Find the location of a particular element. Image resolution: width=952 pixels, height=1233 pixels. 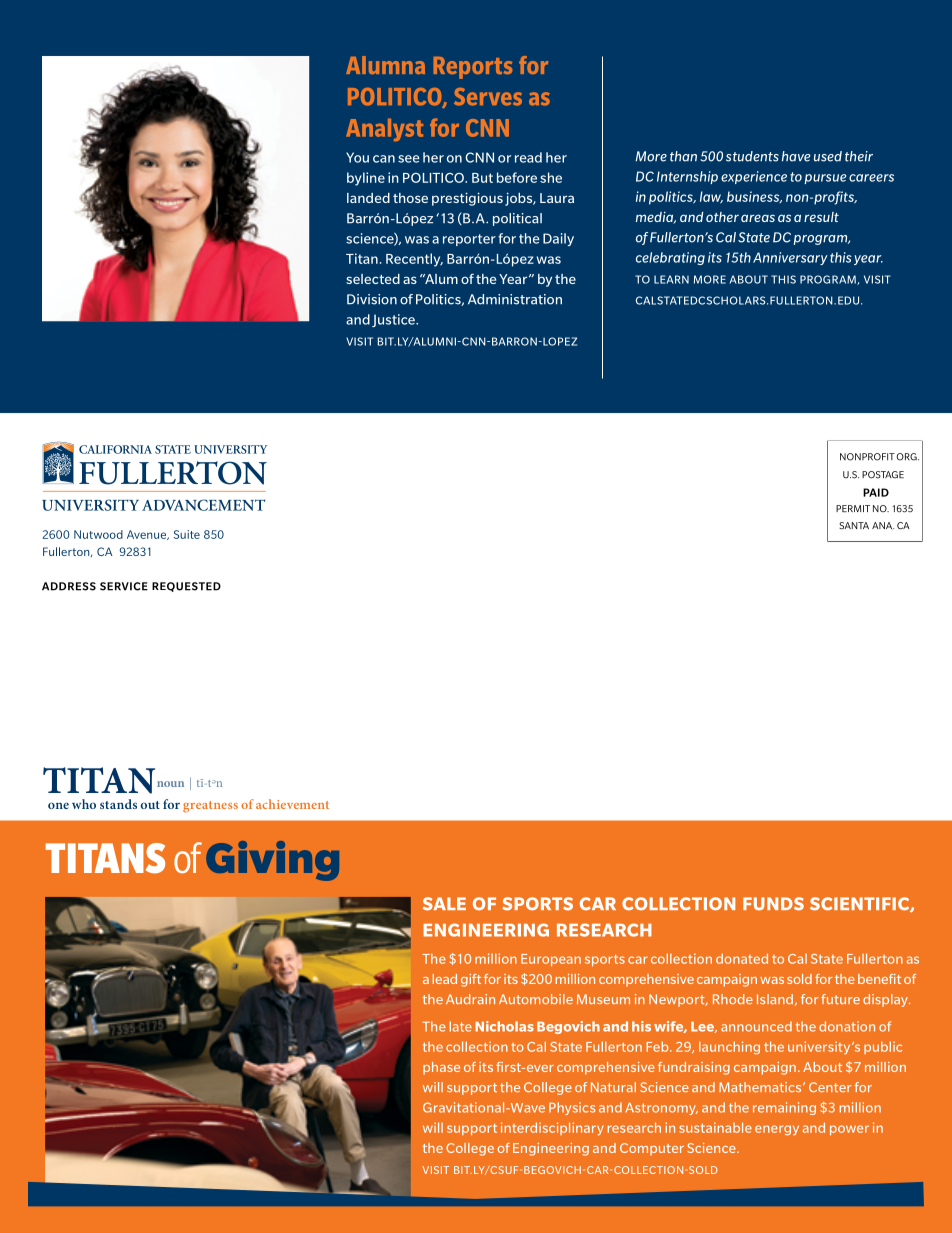

remaining is located at coordinates (784, 1108).
